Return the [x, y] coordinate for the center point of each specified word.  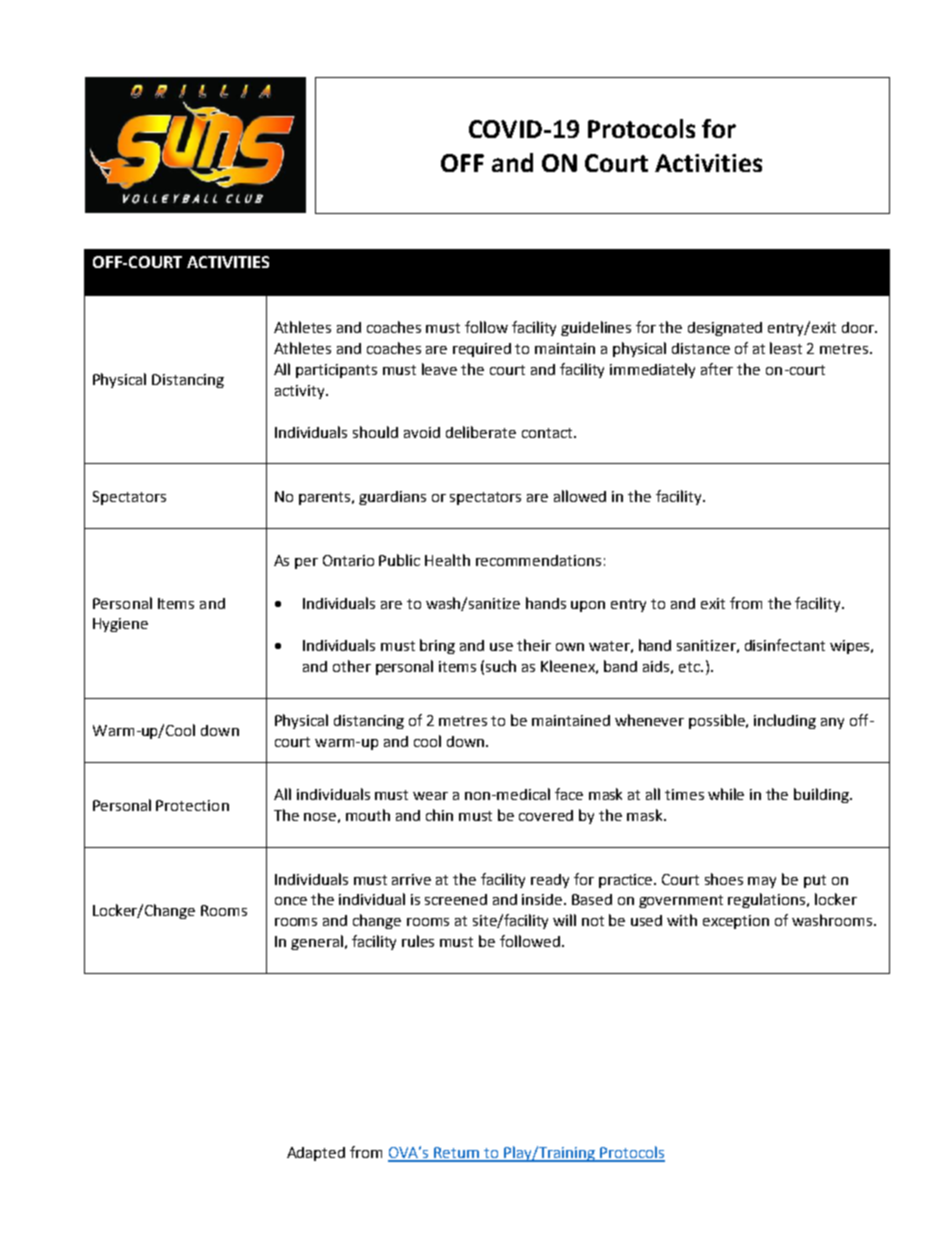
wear [430, 796]
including [785, 721]
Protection [192, 805]
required [482, 350]
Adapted [316, 1154]
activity [301, 392]
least [786, 348]
